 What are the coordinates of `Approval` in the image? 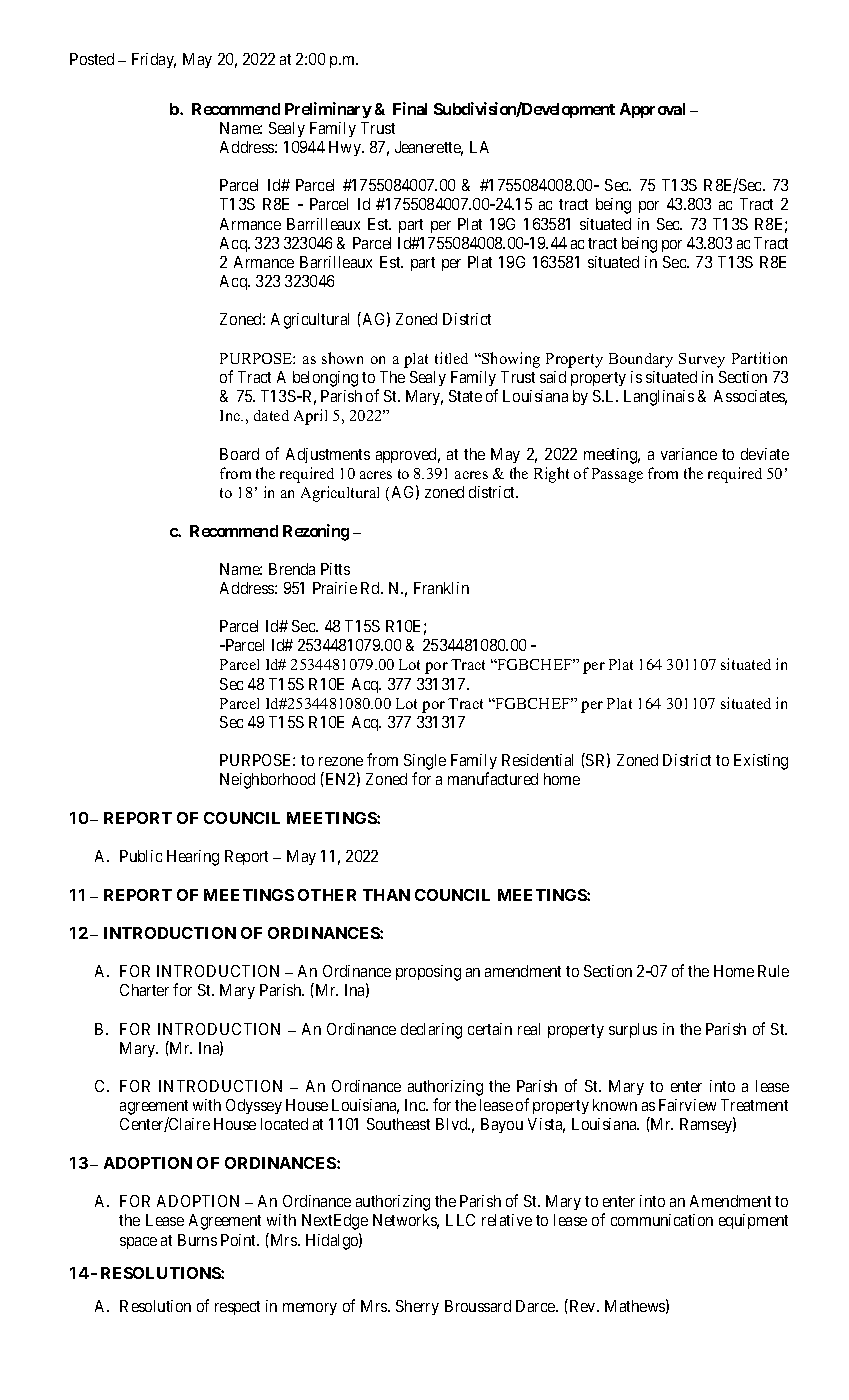 It's located at (652, 110).
